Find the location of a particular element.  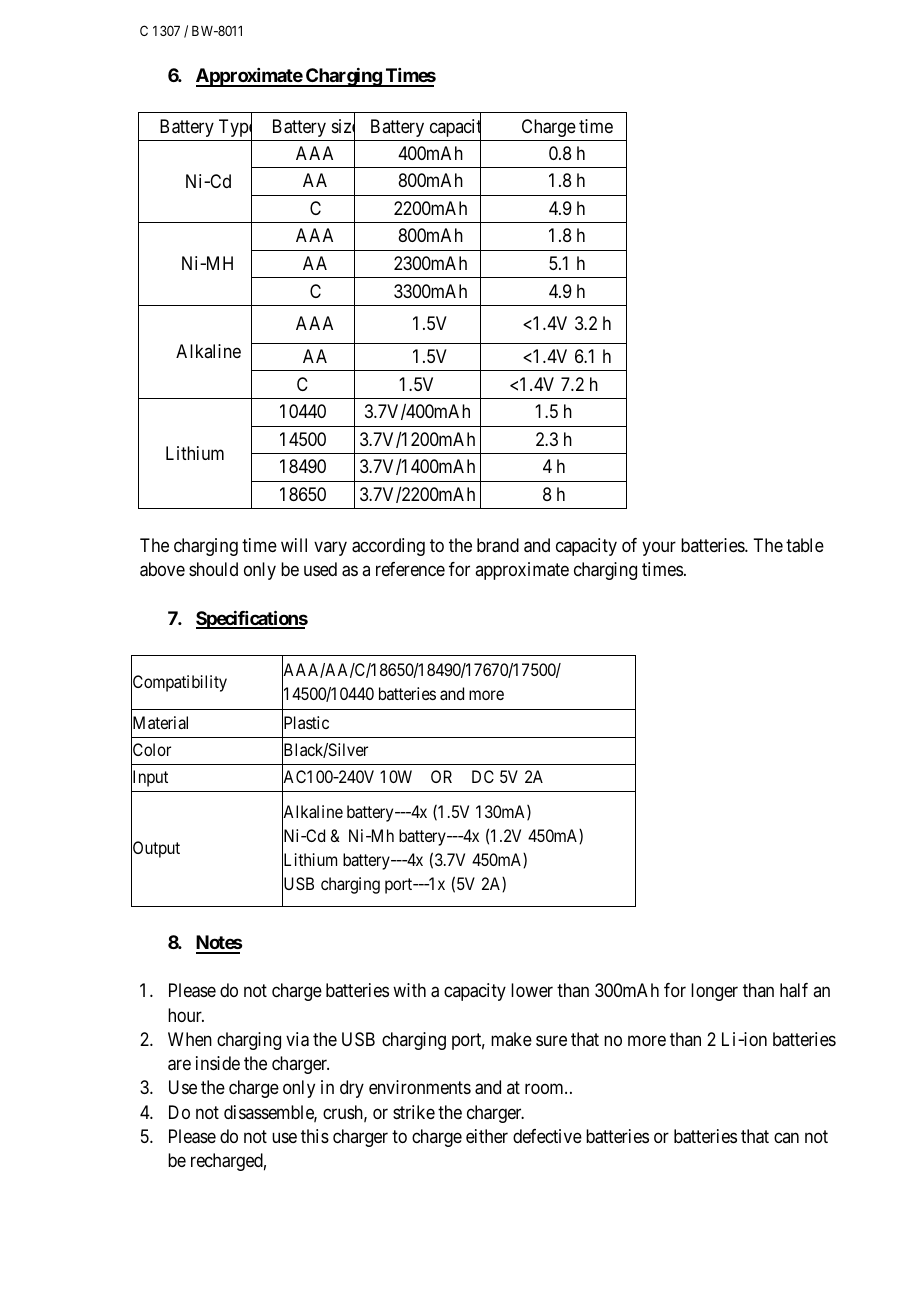

either is located at coordinates (487, 1136).
